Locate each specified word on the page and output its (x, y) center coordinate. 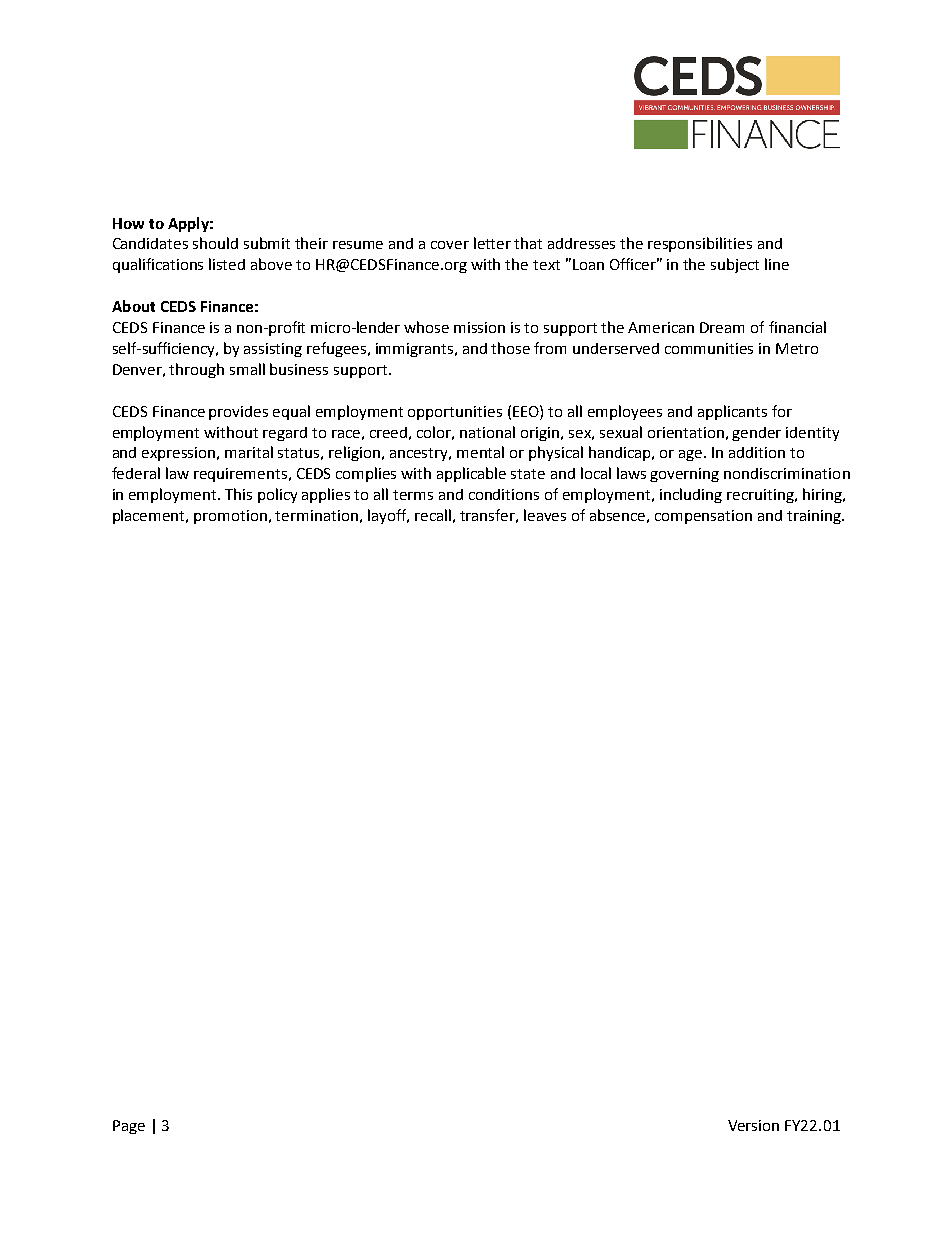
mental (480, 452)
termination (316, 515)
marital (249, 452)
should (215, 243)
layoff (388, 516)
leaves (545, 515)
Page (129, 1127)
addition (757, 452)
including (691, 495)
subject (735, 265)
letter (492, 243)
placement (150, 516)
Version (753, 1125)
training (815, 517)
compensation (703, 517)
